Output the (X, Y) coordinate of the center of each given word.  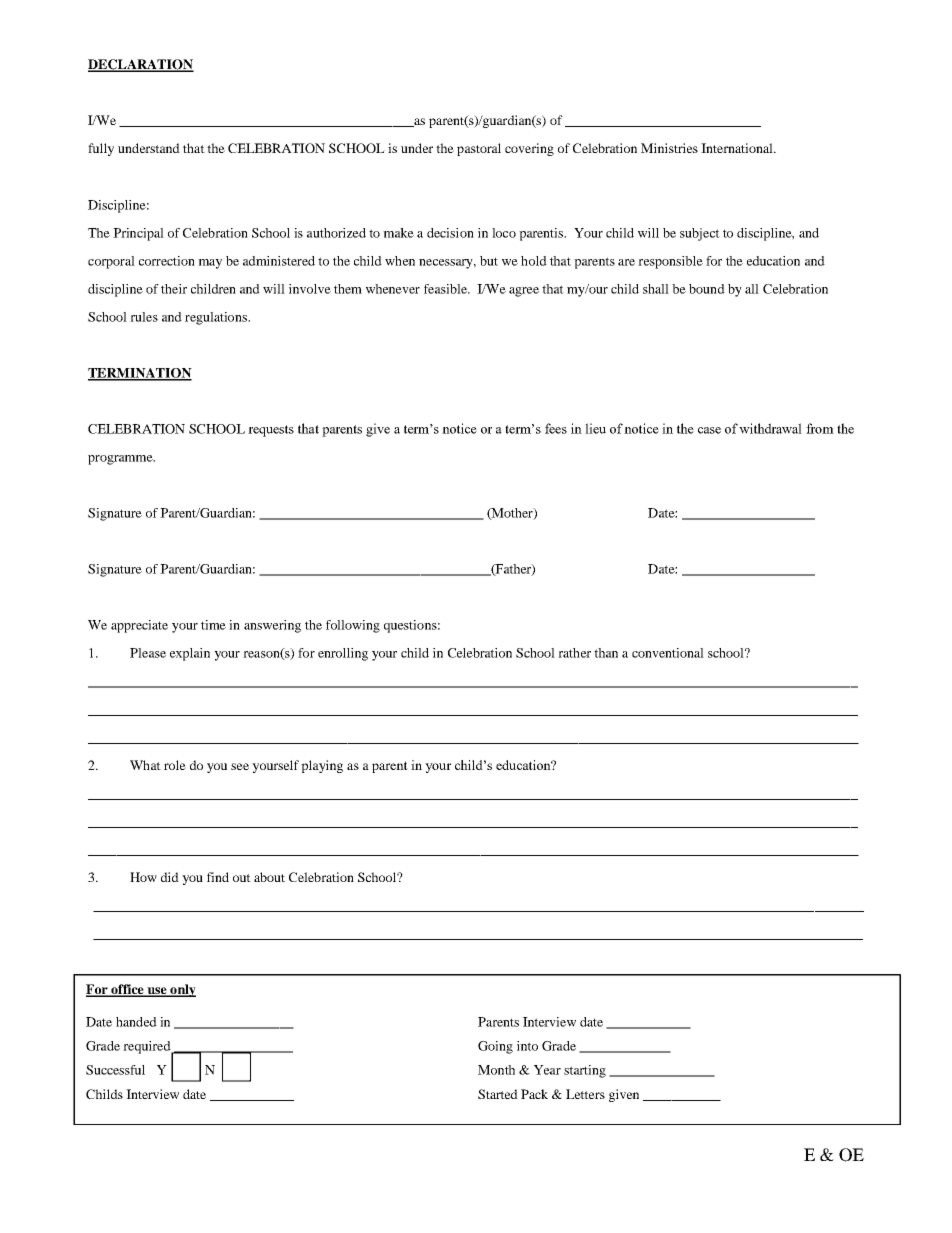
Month (496, 1070)
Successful (115, 1070)
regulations (217, 318)
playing (322, 766)
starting (585, 1071)
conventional (668, 653)
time (213, 625)
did (170, 877)
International (738, 148)
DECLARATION (141, 65)
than (606, 653)
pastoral (479, 149)
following (353, 626)
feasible (446, 289)
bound (707, 289)
